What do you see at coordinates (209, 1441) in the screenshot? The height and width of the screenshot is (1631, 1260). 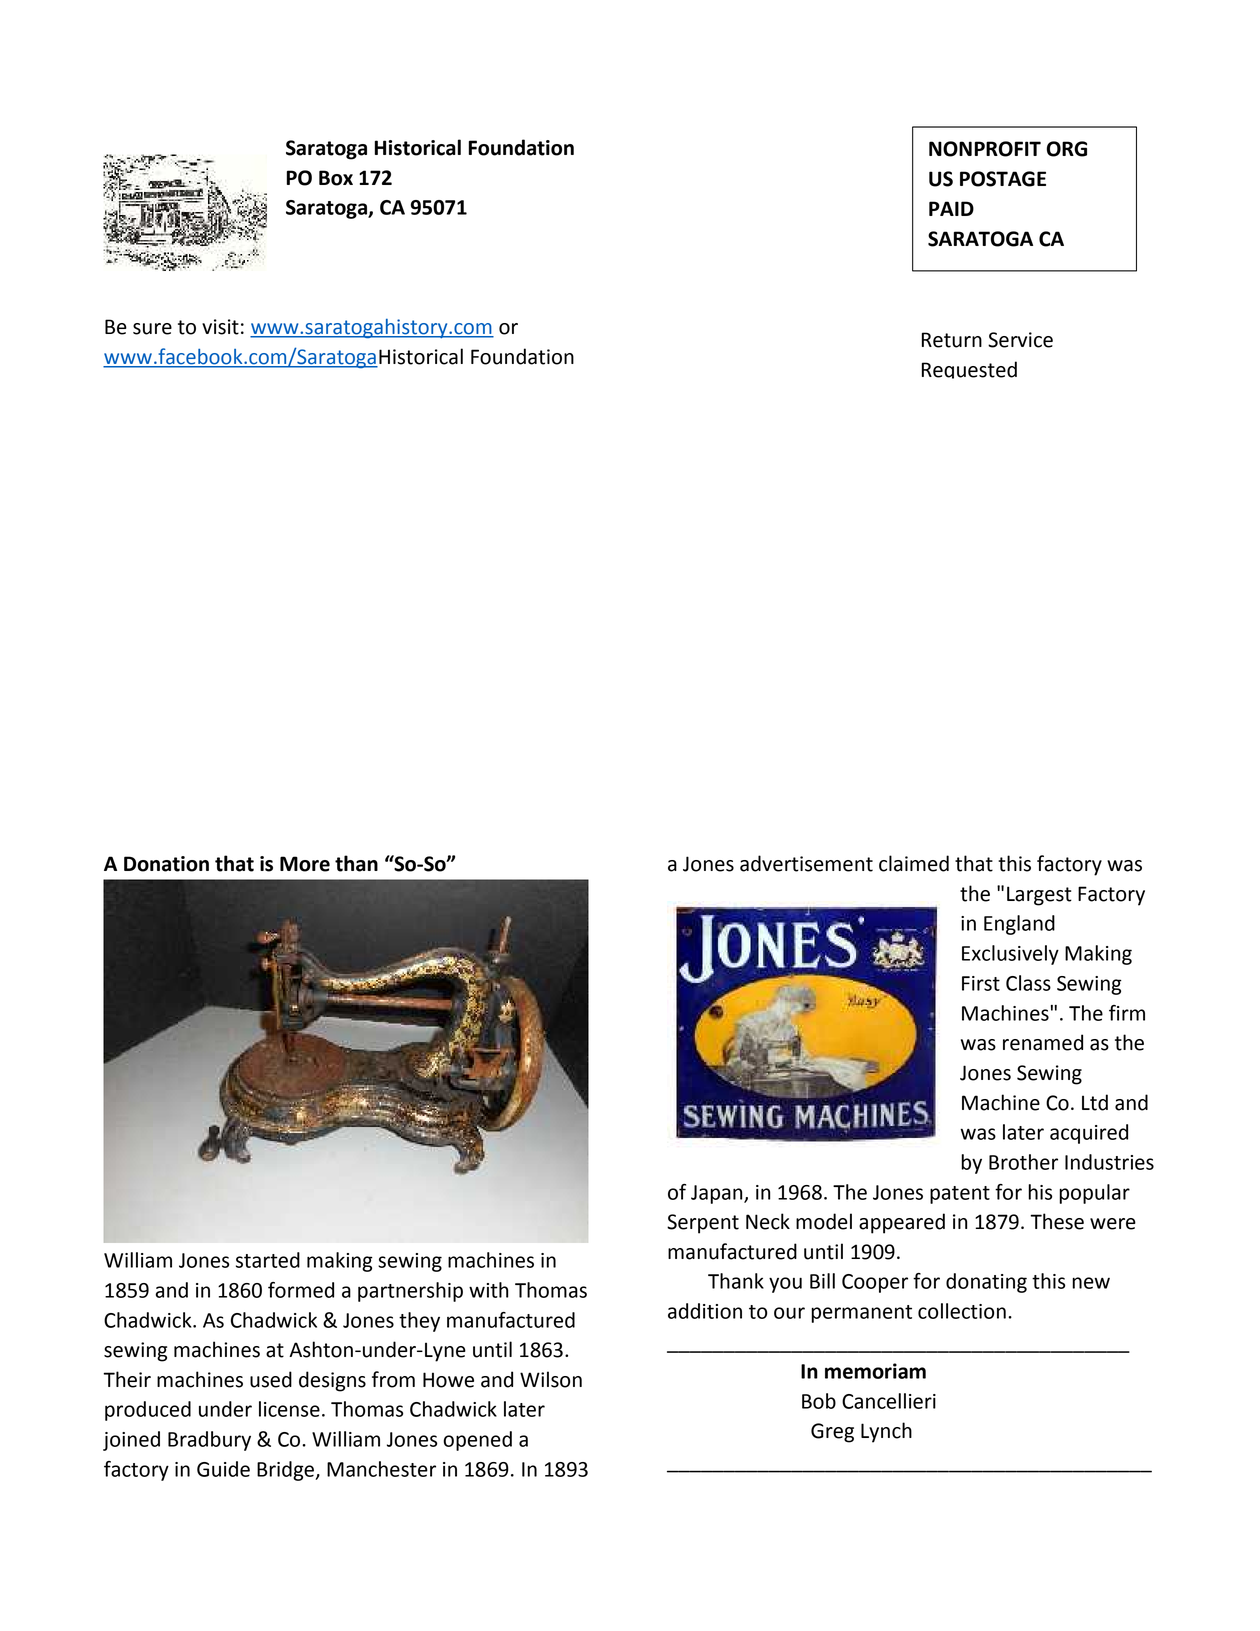 I see `Bradbury` at bounding box center [209, 1441].
